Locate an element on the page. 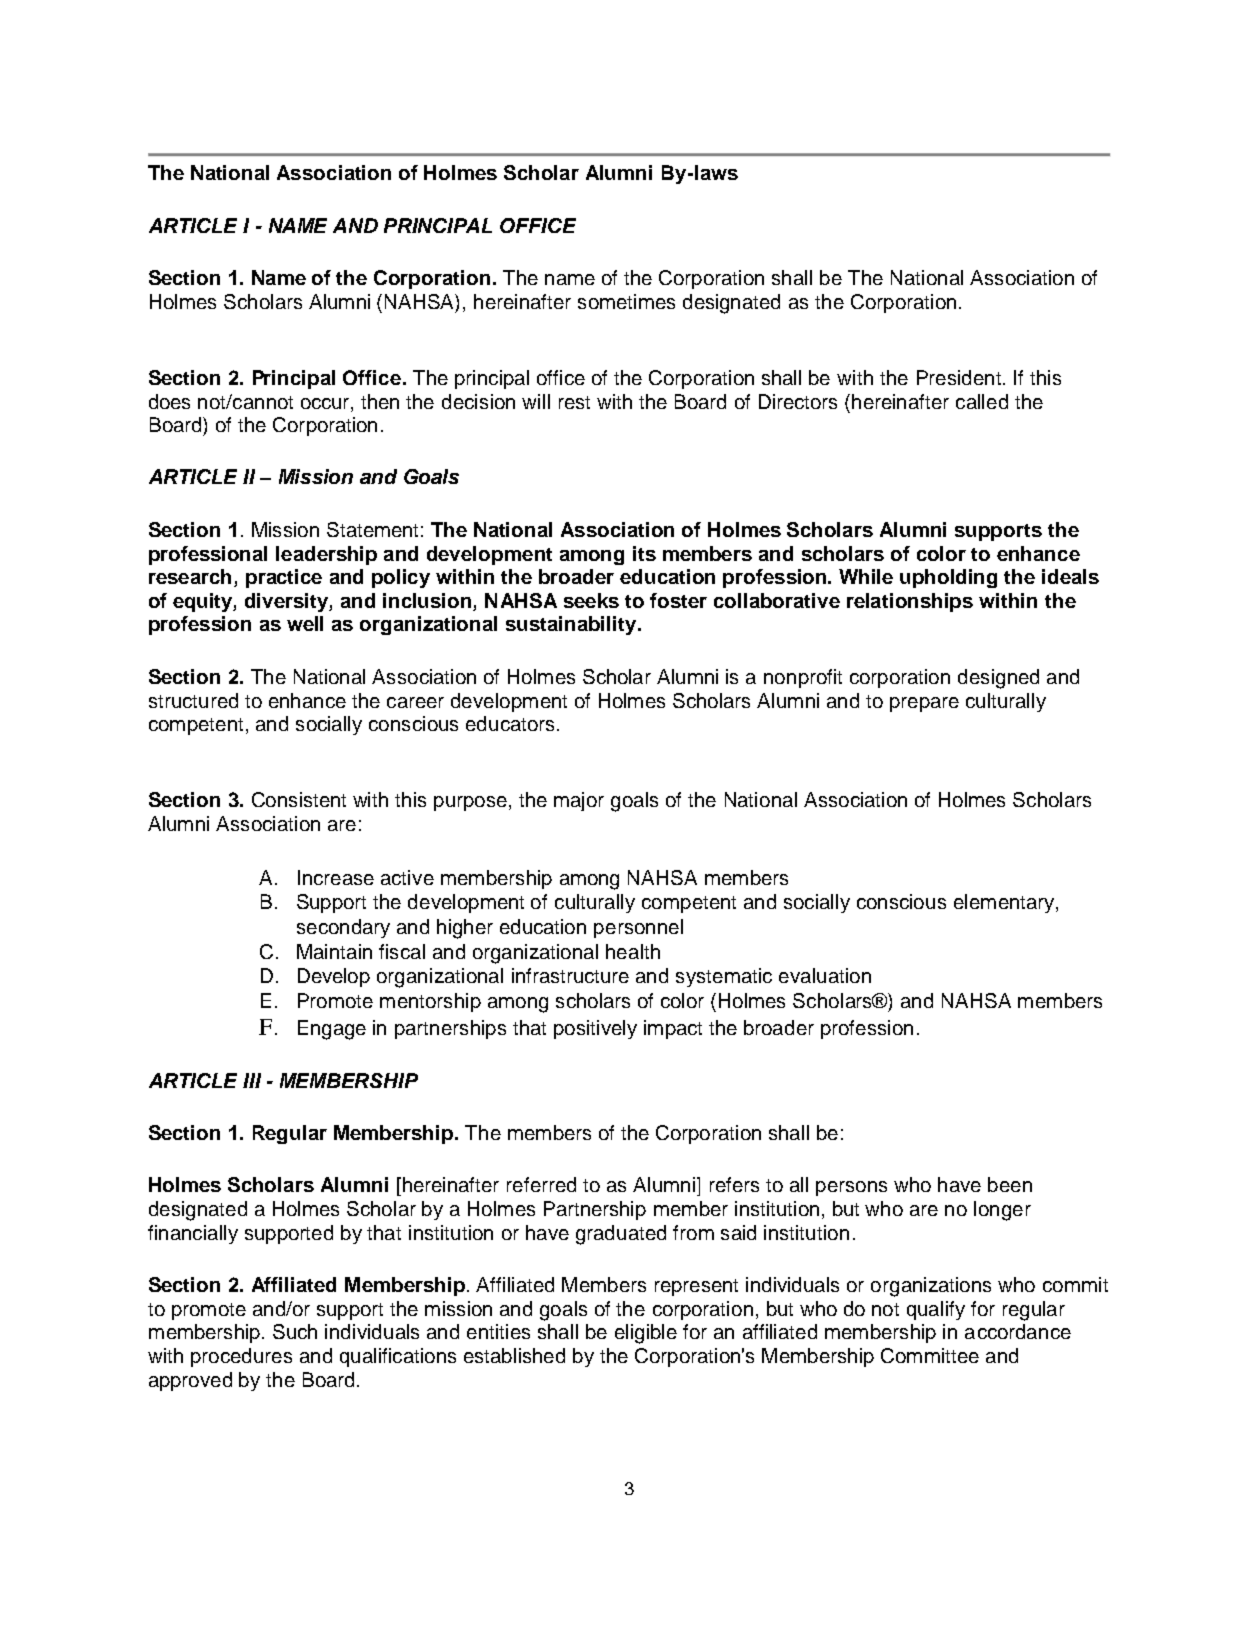 The height and width of the page is (1628, 1258). Such is located at coordinates (295, 1331).
